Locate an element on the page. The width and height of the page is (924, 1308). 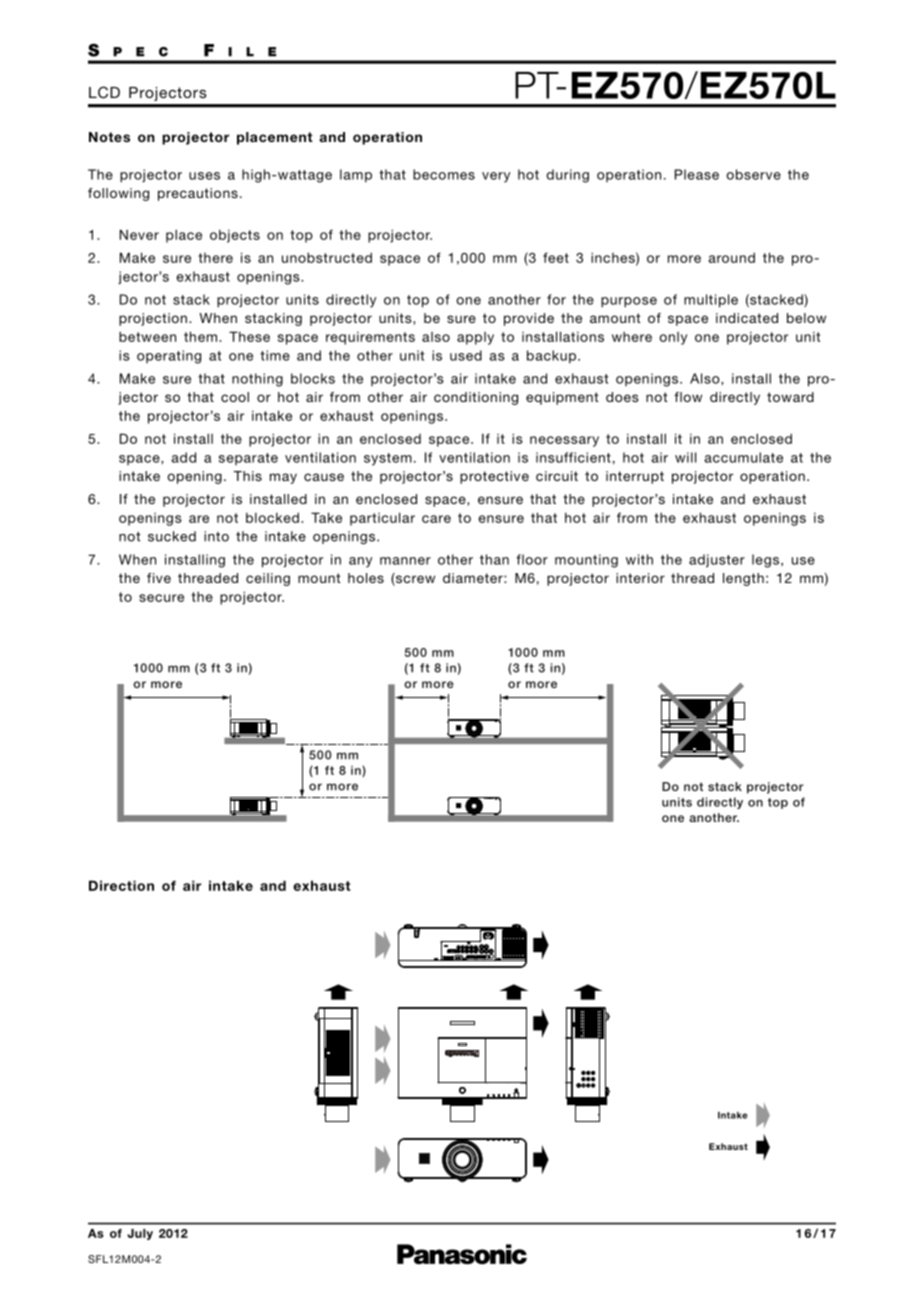
diameter is located at coordinates (474, 578).
